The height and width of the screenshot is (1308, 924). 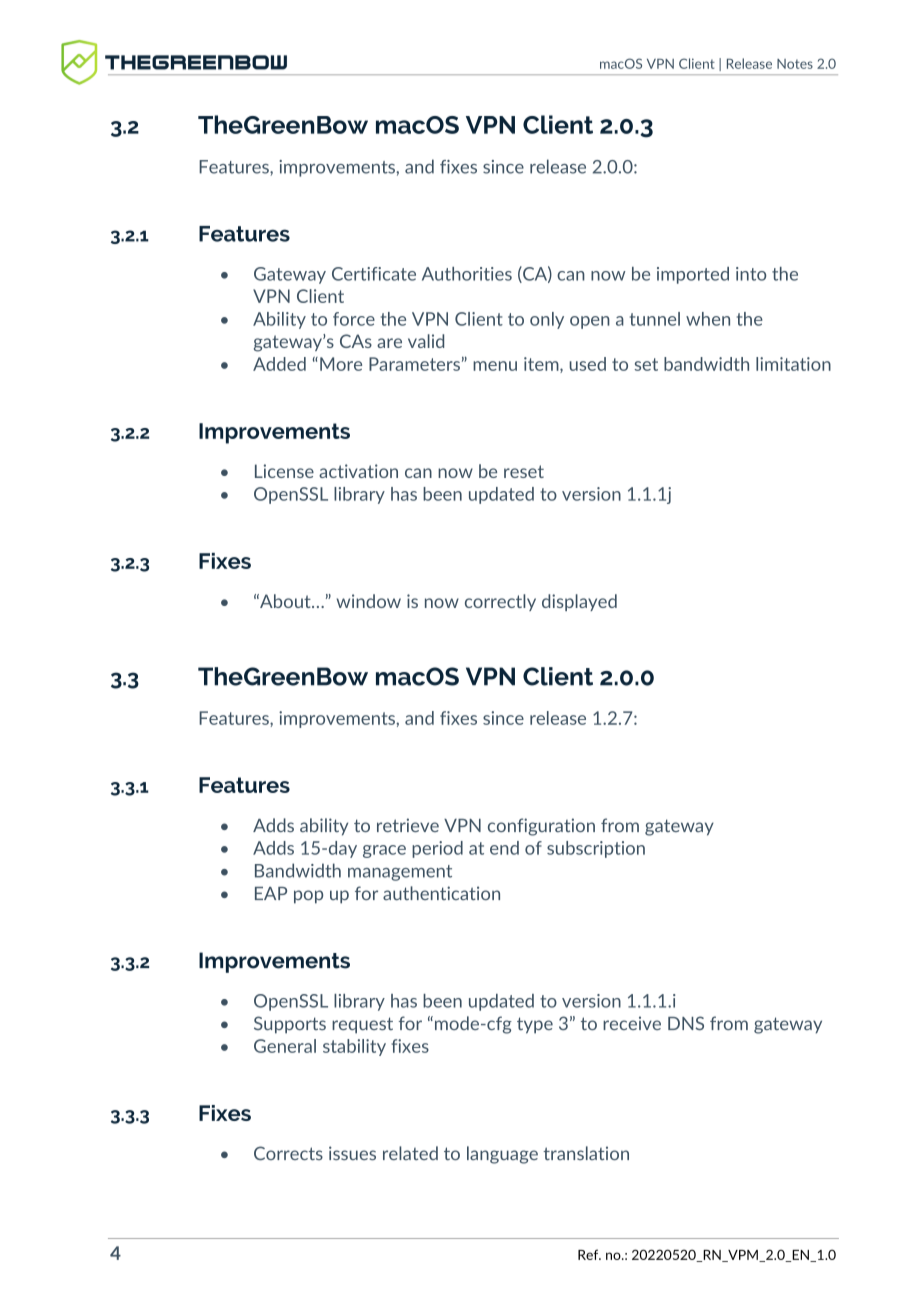 What do you see at coordinates (708, 319) in the screenshot?
I see `when` at bounding box center [708, 319].
